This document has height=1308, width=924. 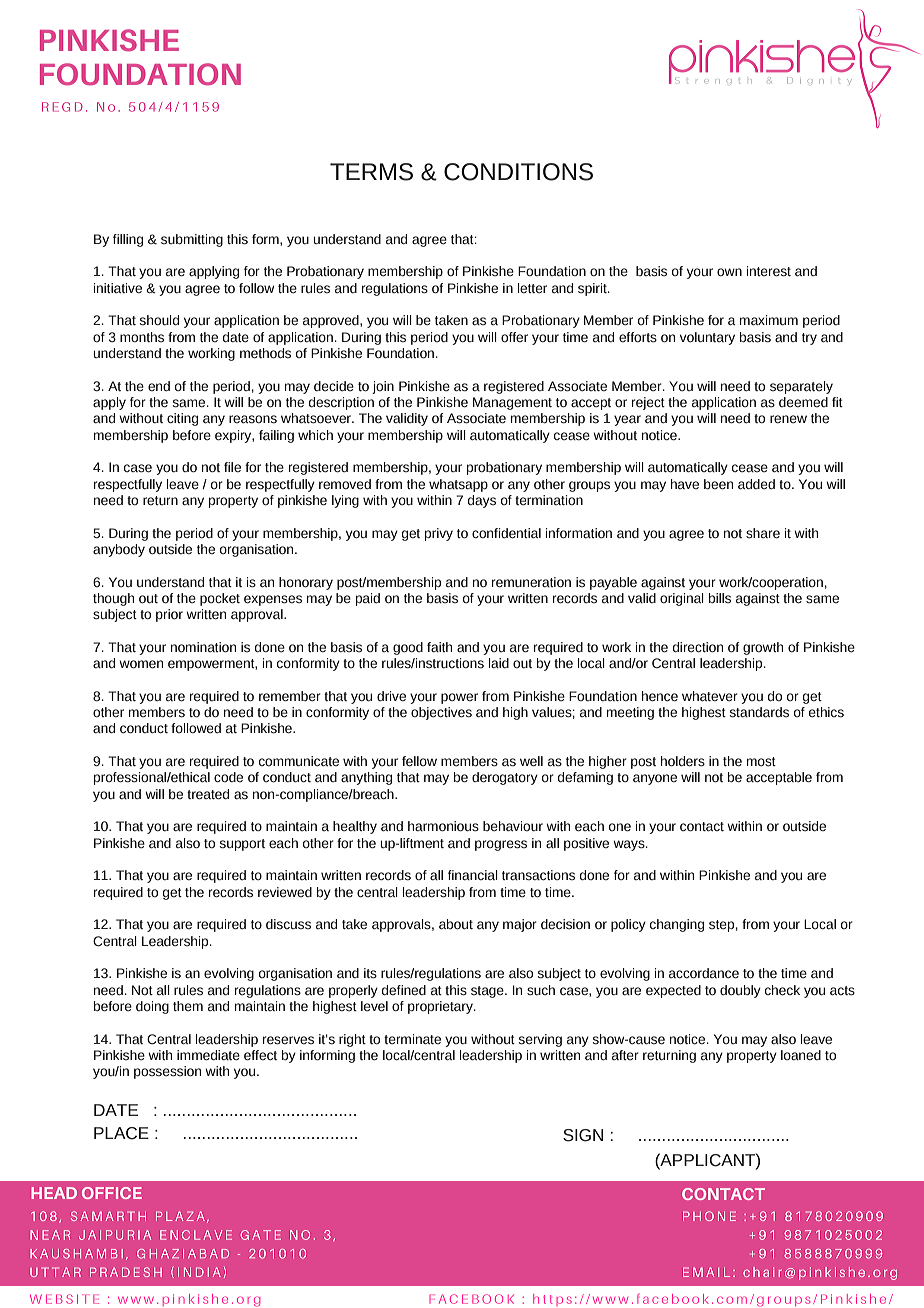 I want to click on filling, so click(x=128, y=240).
